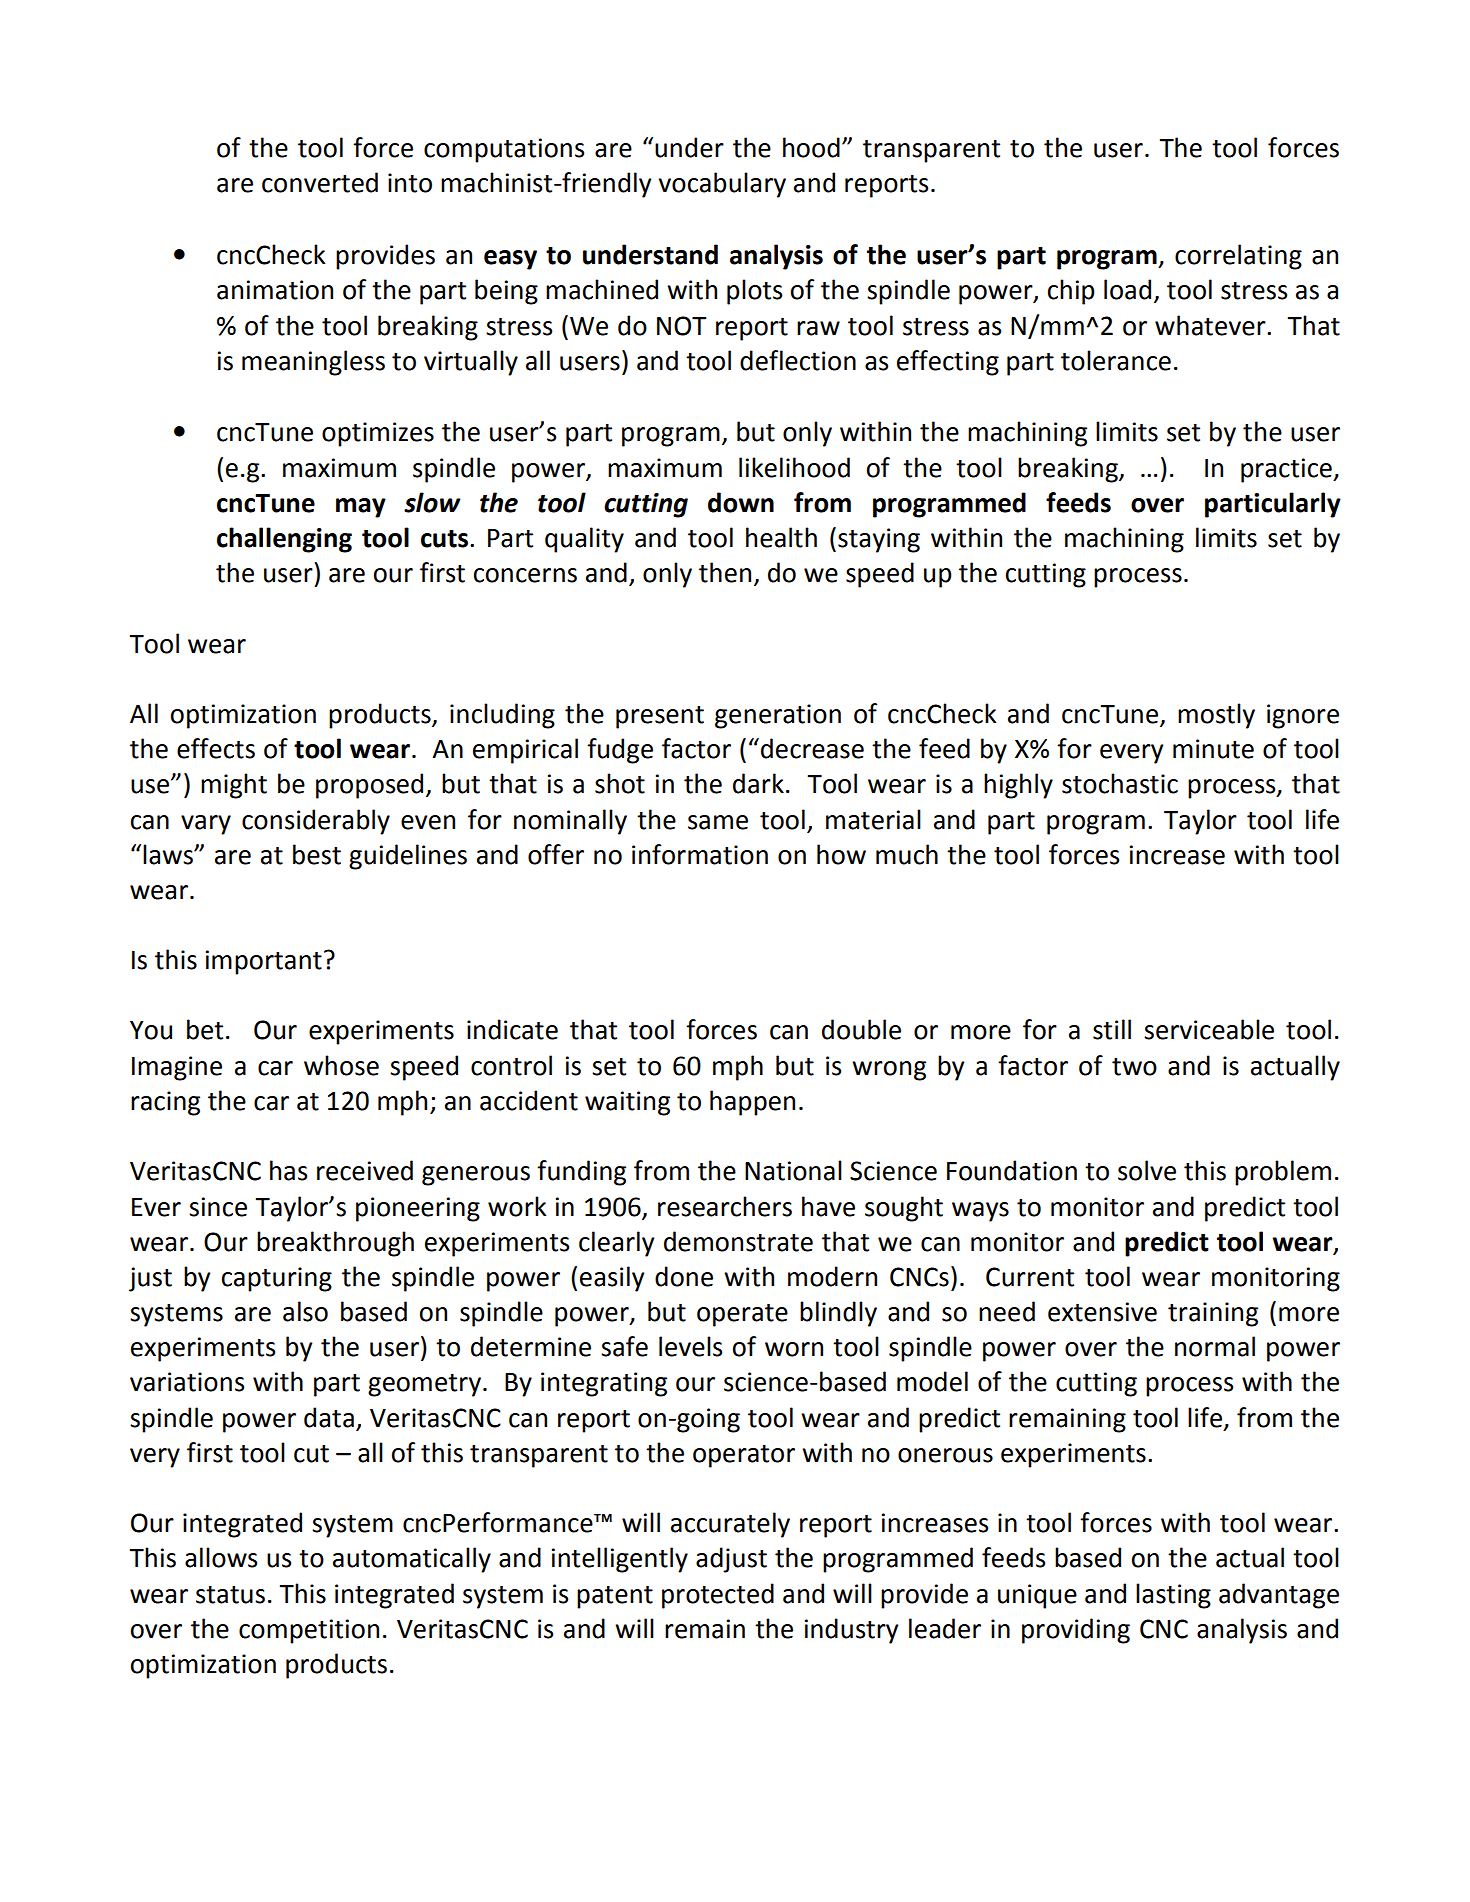  What do you see at coordinates (718, 1596) in the document?
I see `protected` at bounding box center [718, 1596].
